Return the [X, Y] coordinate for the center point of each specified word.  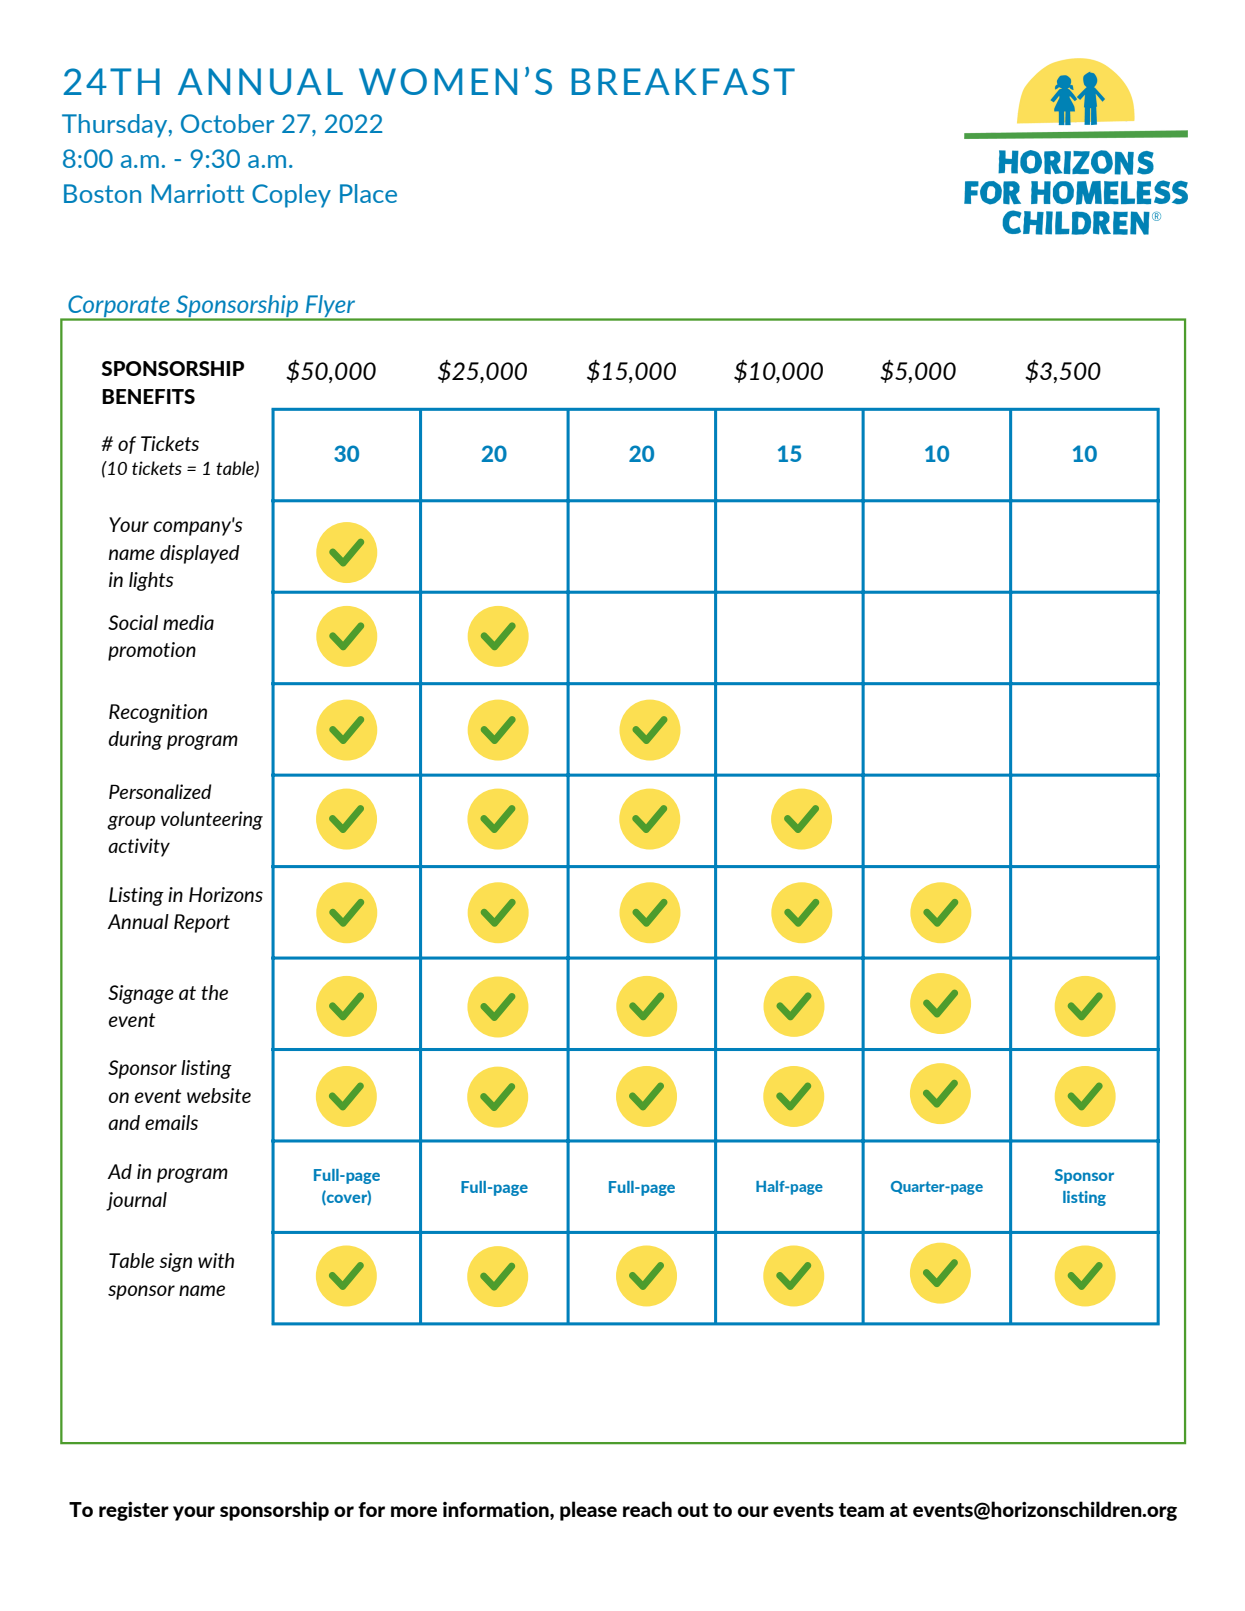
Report [202, 923]
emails [171, 1122]
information [497, 1509]
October [227, 123]
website [219, 1095]
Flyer [330, 307]
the [214, 992]
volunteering [212, 820]
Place [368, 193]
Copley [291, 196]
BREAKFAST [683, 81]
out [693, 1510]
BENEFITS [148, 396]
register [134, 1511]
